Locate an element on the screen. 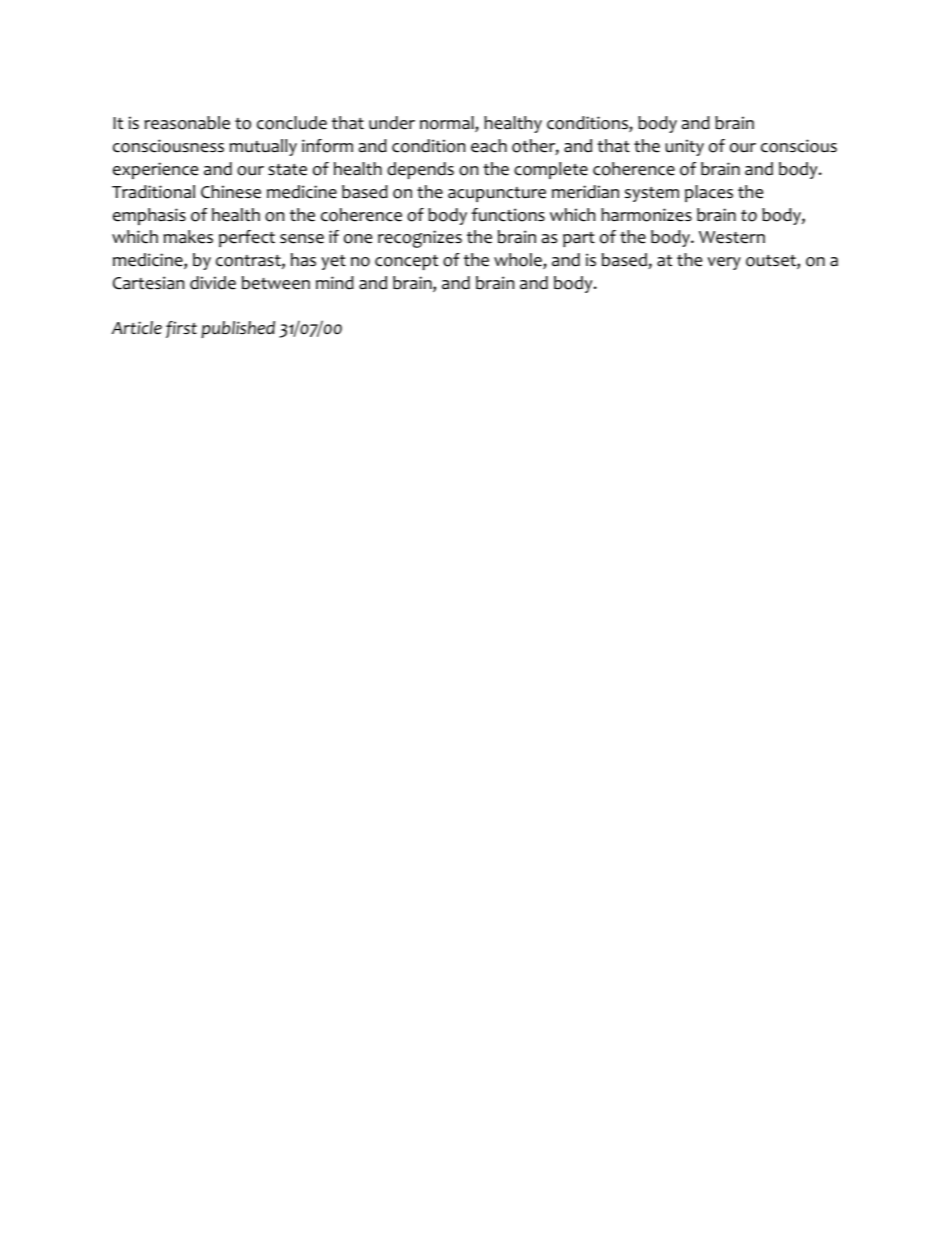 The height and width of the screenshot is (1233, 952). unity is located at coordinates (684, 147).
